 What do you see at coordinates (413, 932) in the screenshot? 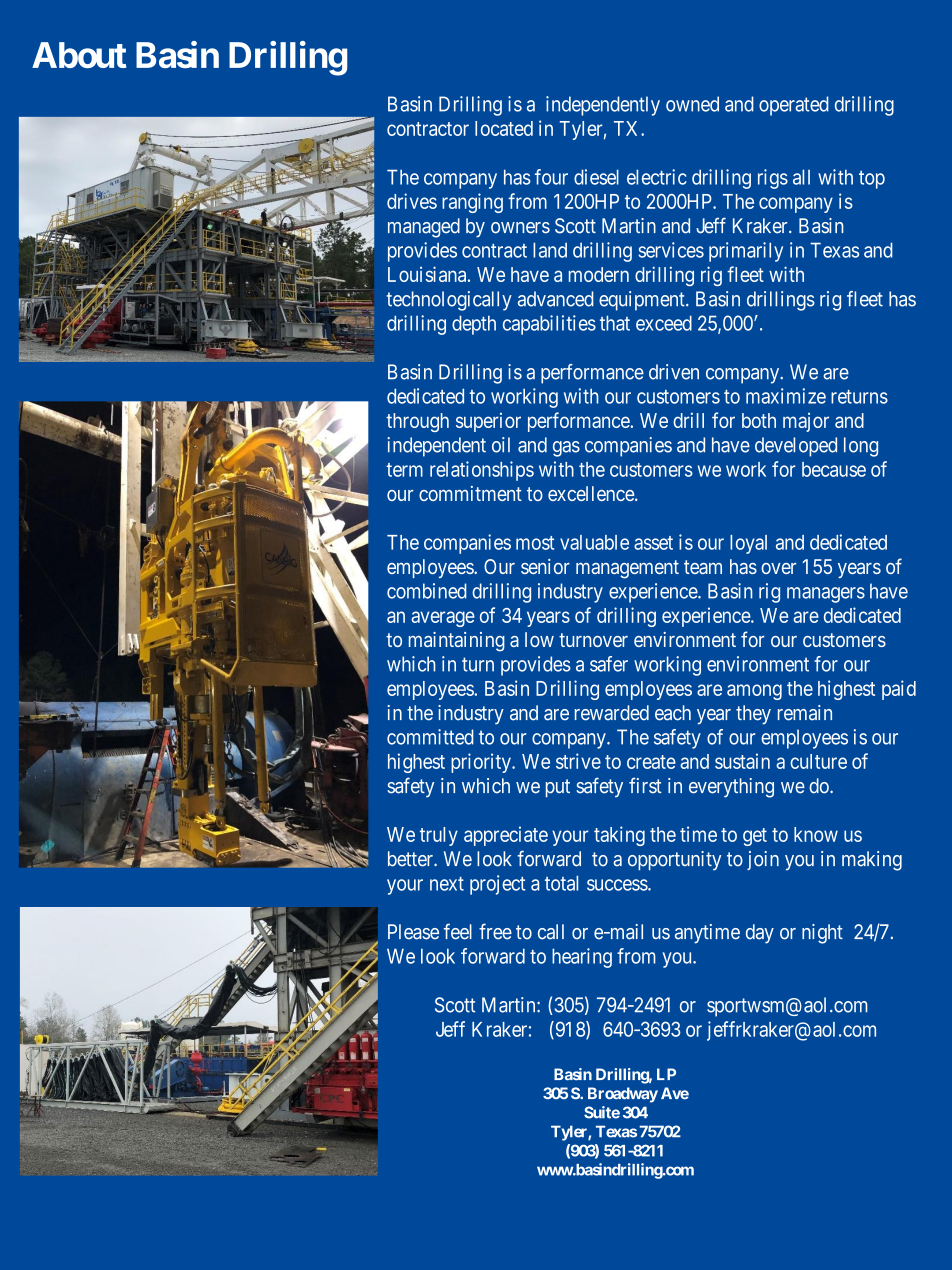
I see `Please` at bounding box center [413, 932].
